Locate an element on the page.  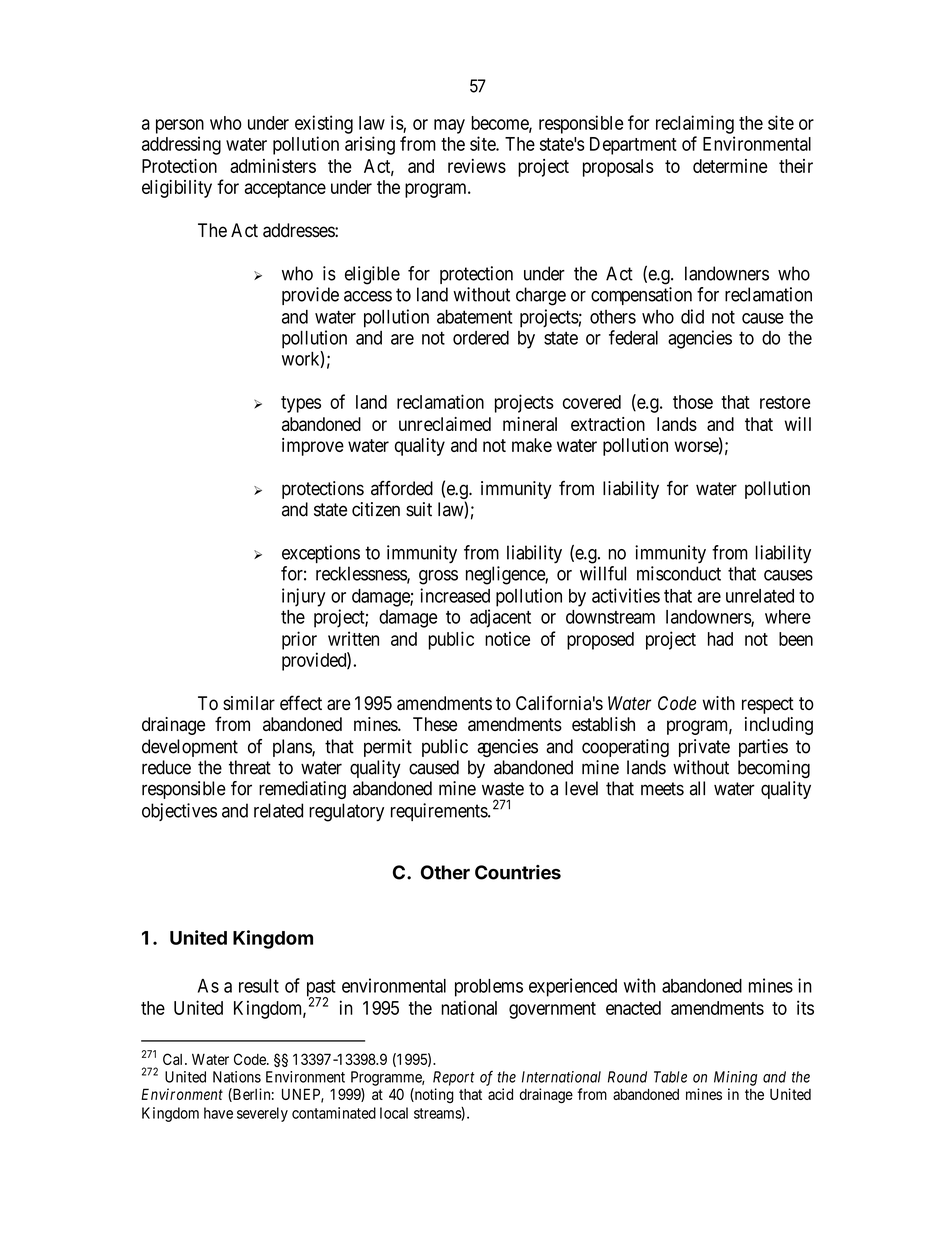
reviews is located at coordinates (477, 166).
